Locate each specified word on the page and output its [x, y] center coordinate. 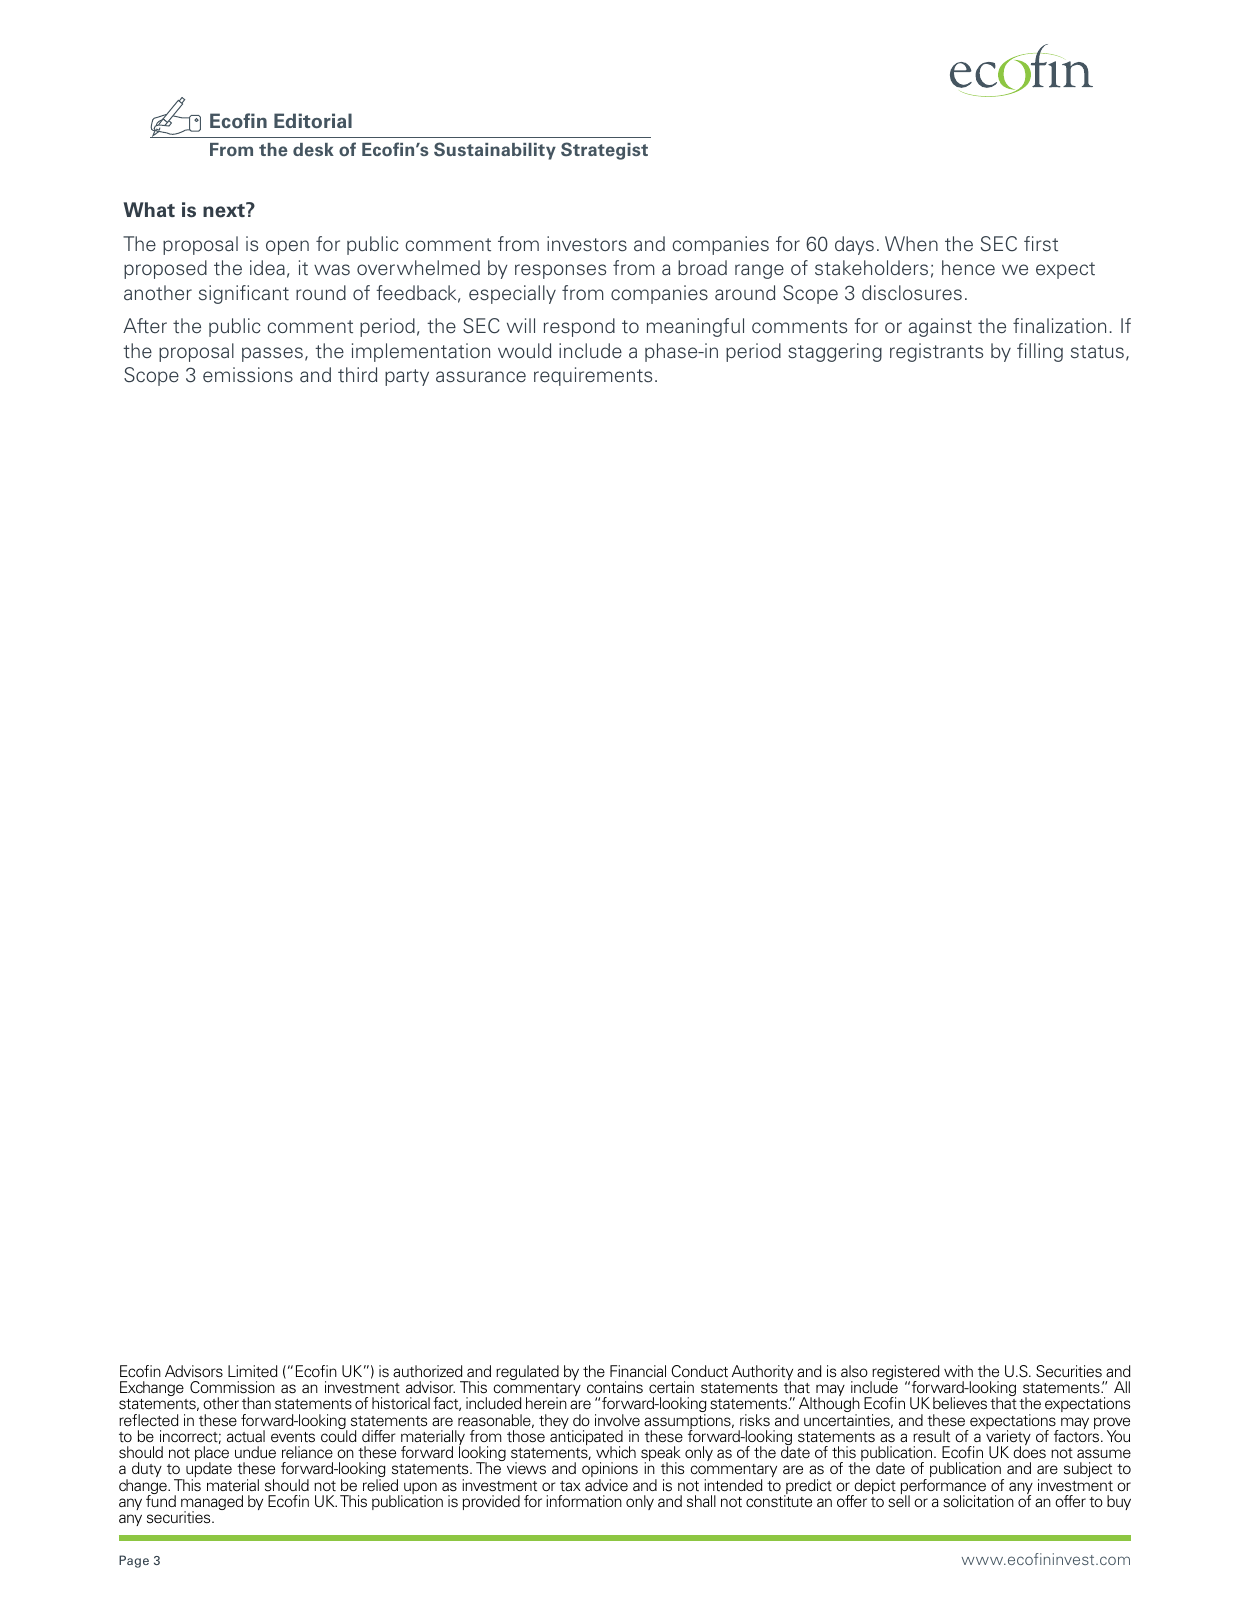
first [1041, 244]
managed [212, 1504]
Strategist [604, 151]
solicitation [978, 1501]
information [584, 1501]
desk [313, 150]
